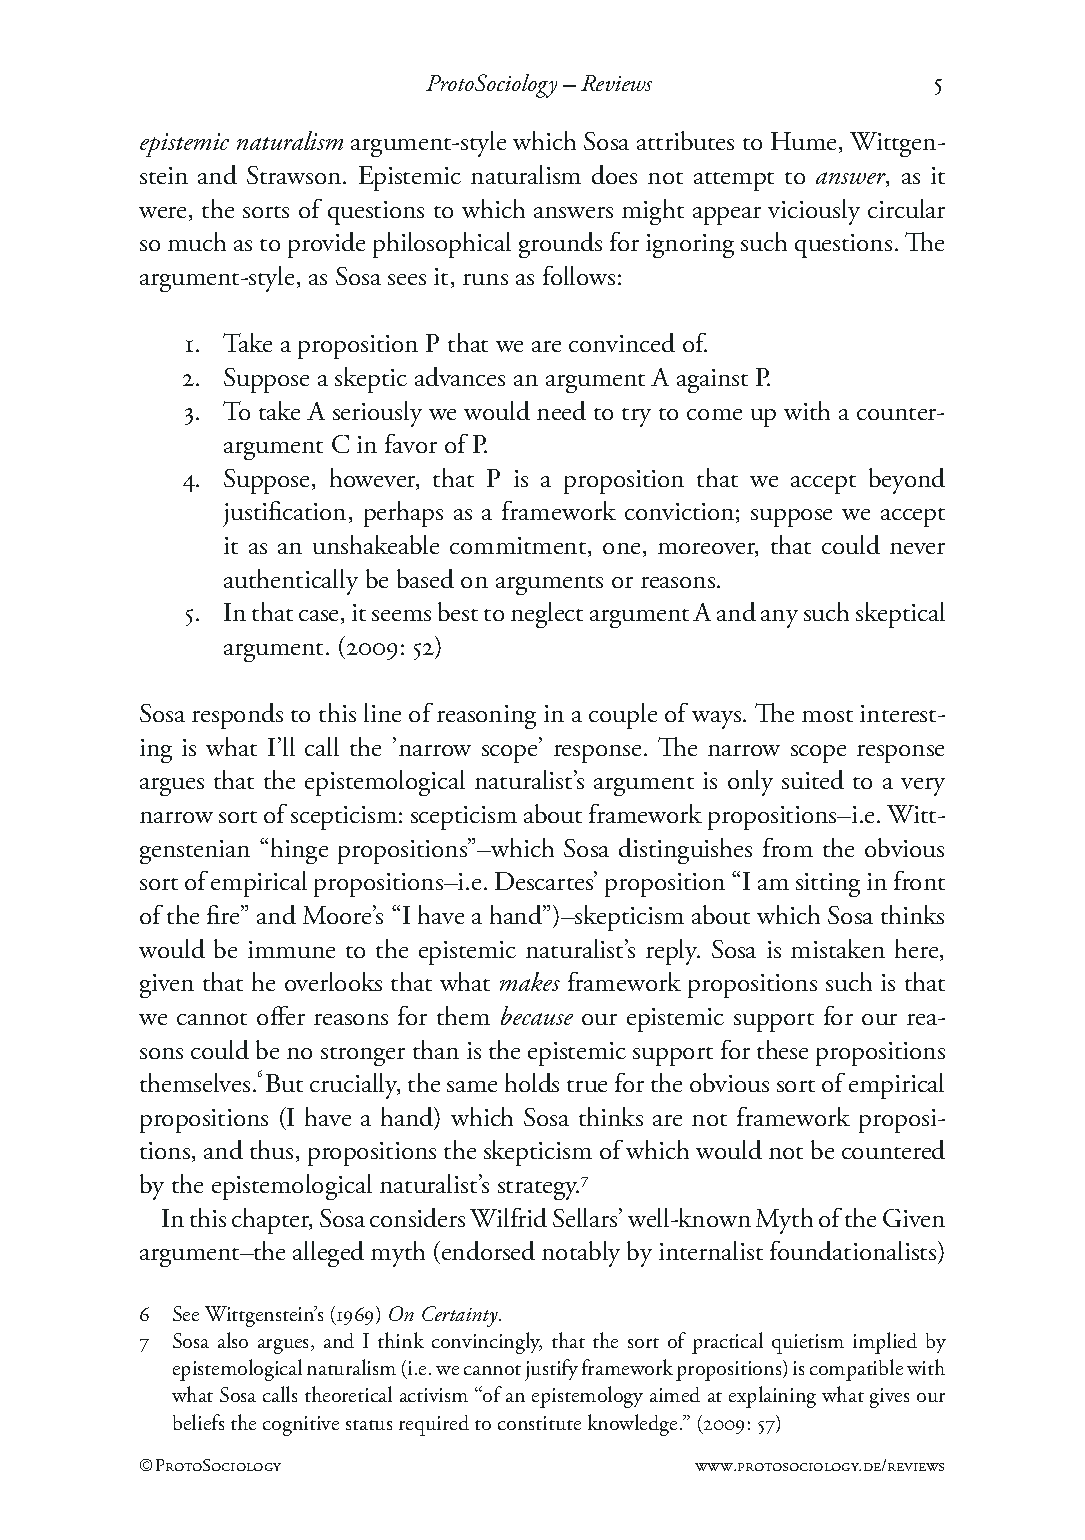 This page has width=1085, height=1540. What do you see at coordinates (782, 1049) in the page?
I see `these` at bounding box center [782, 1049].
